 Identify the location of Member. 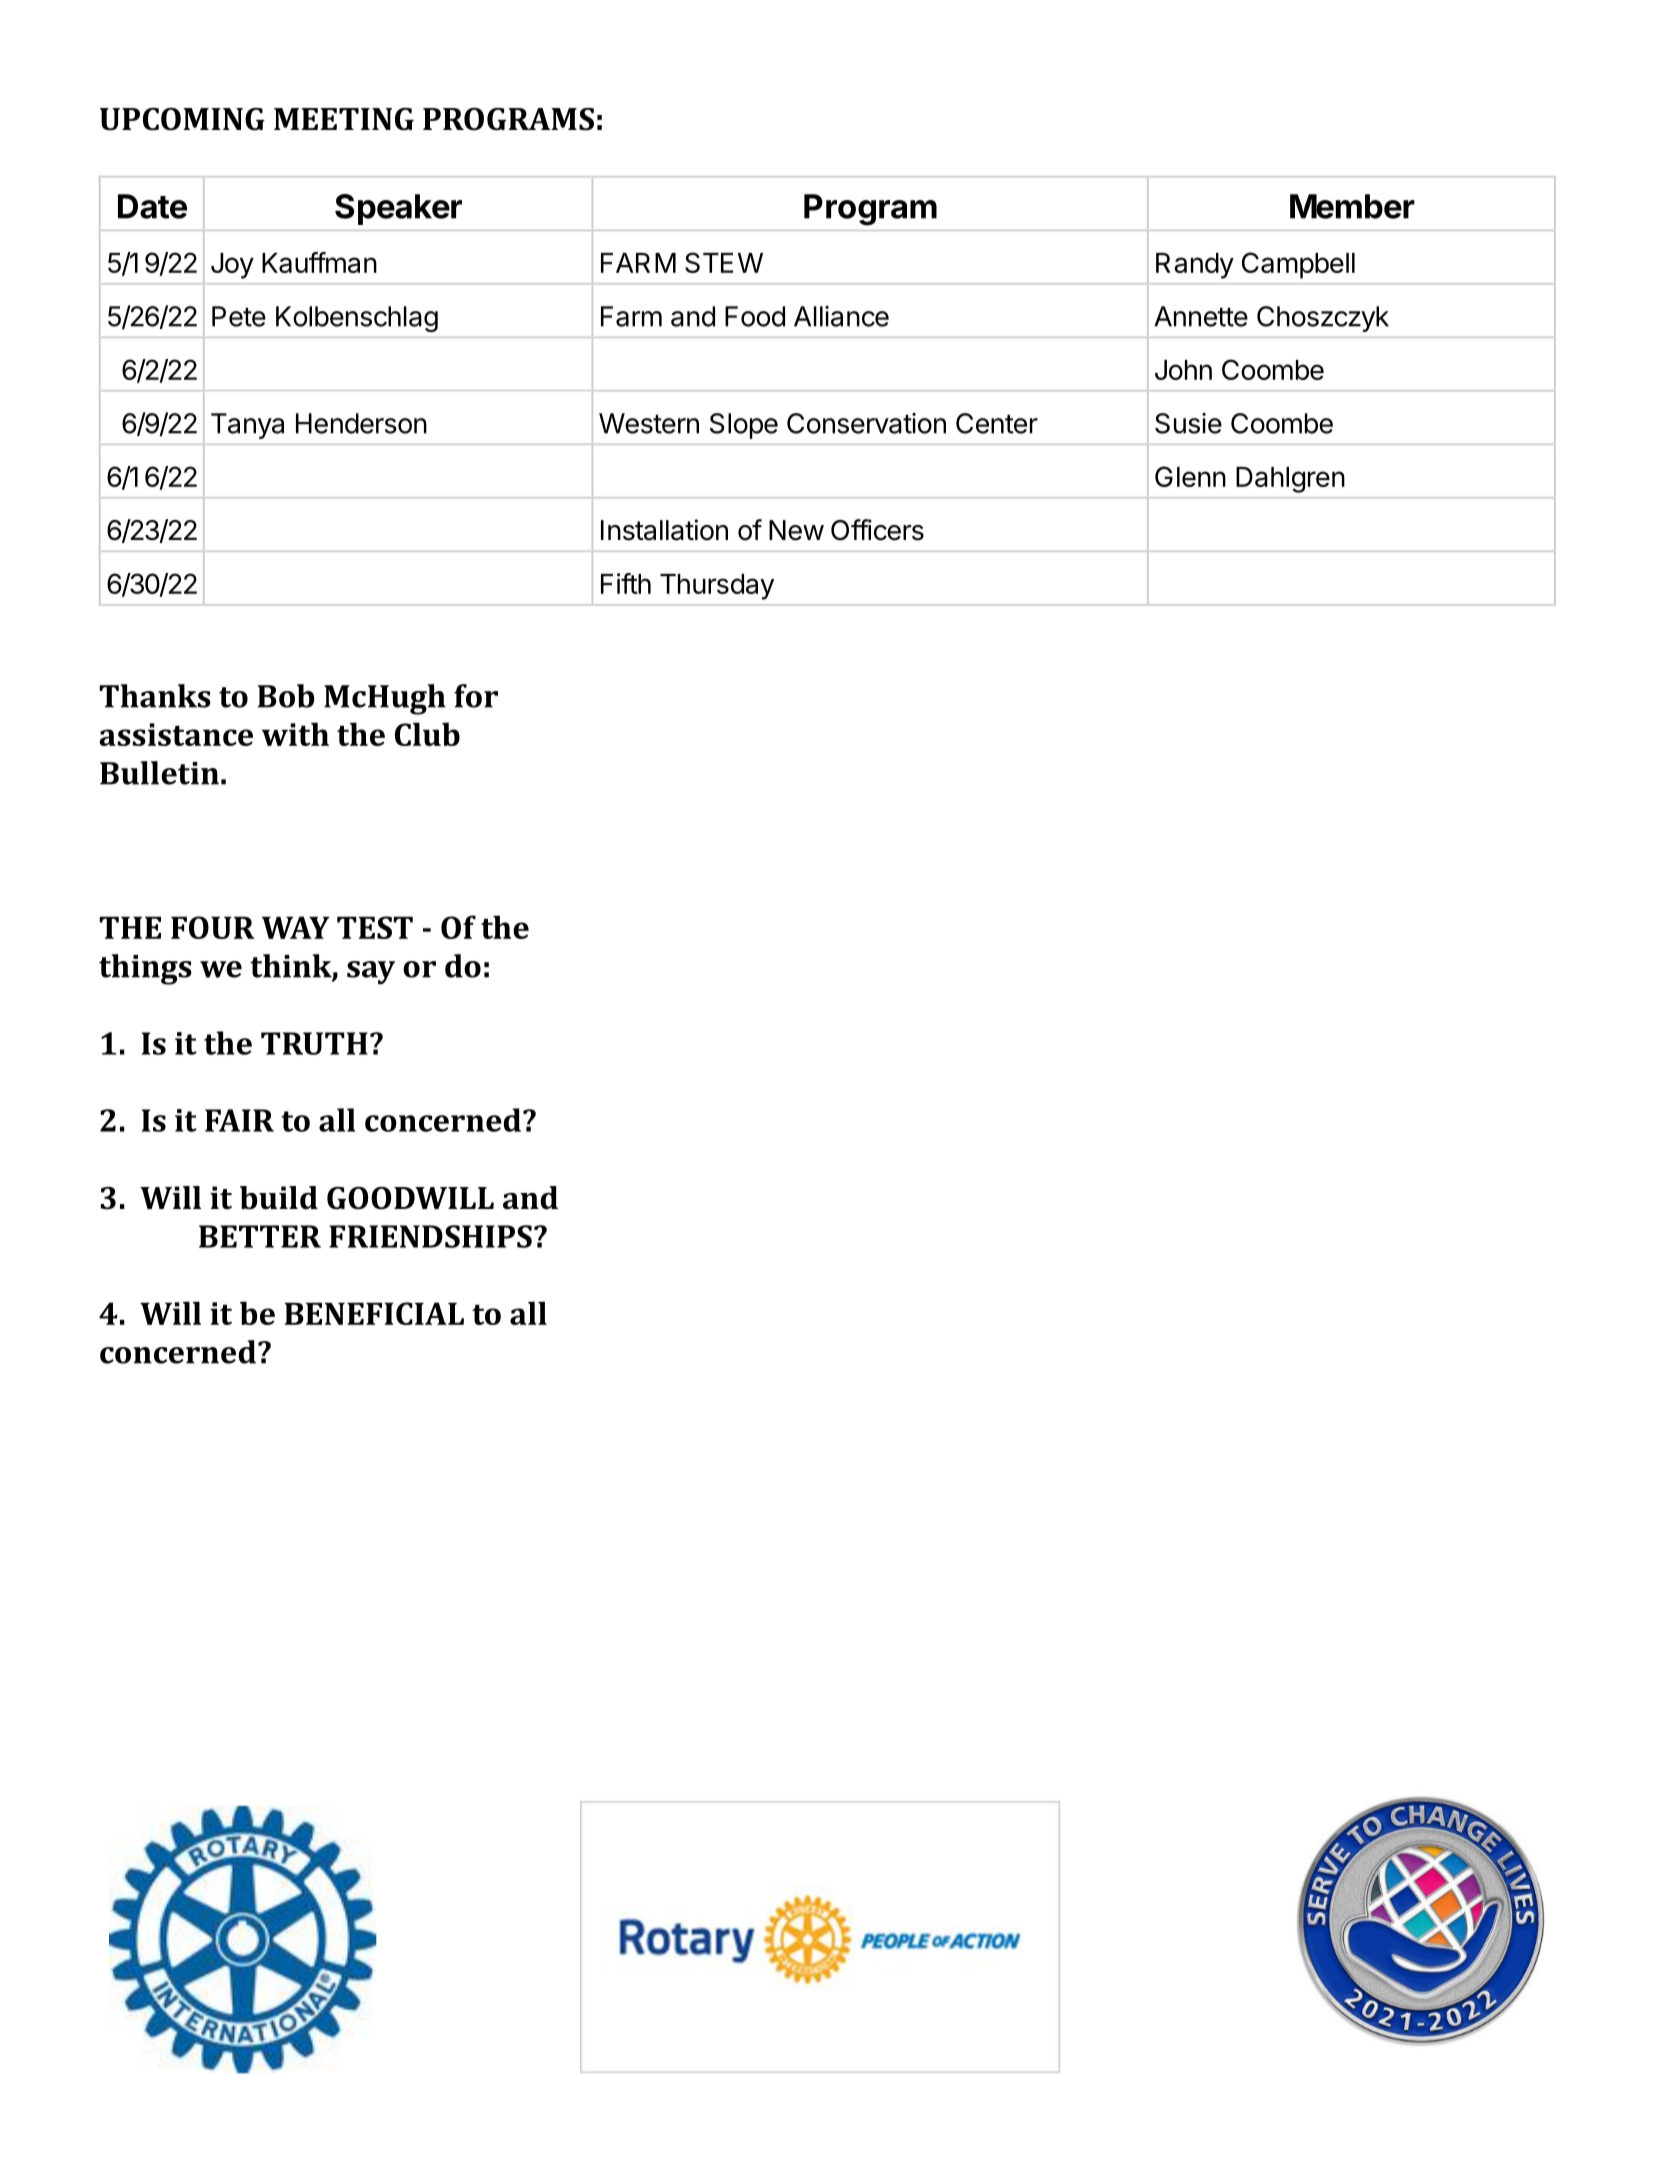
(1352, 206).
